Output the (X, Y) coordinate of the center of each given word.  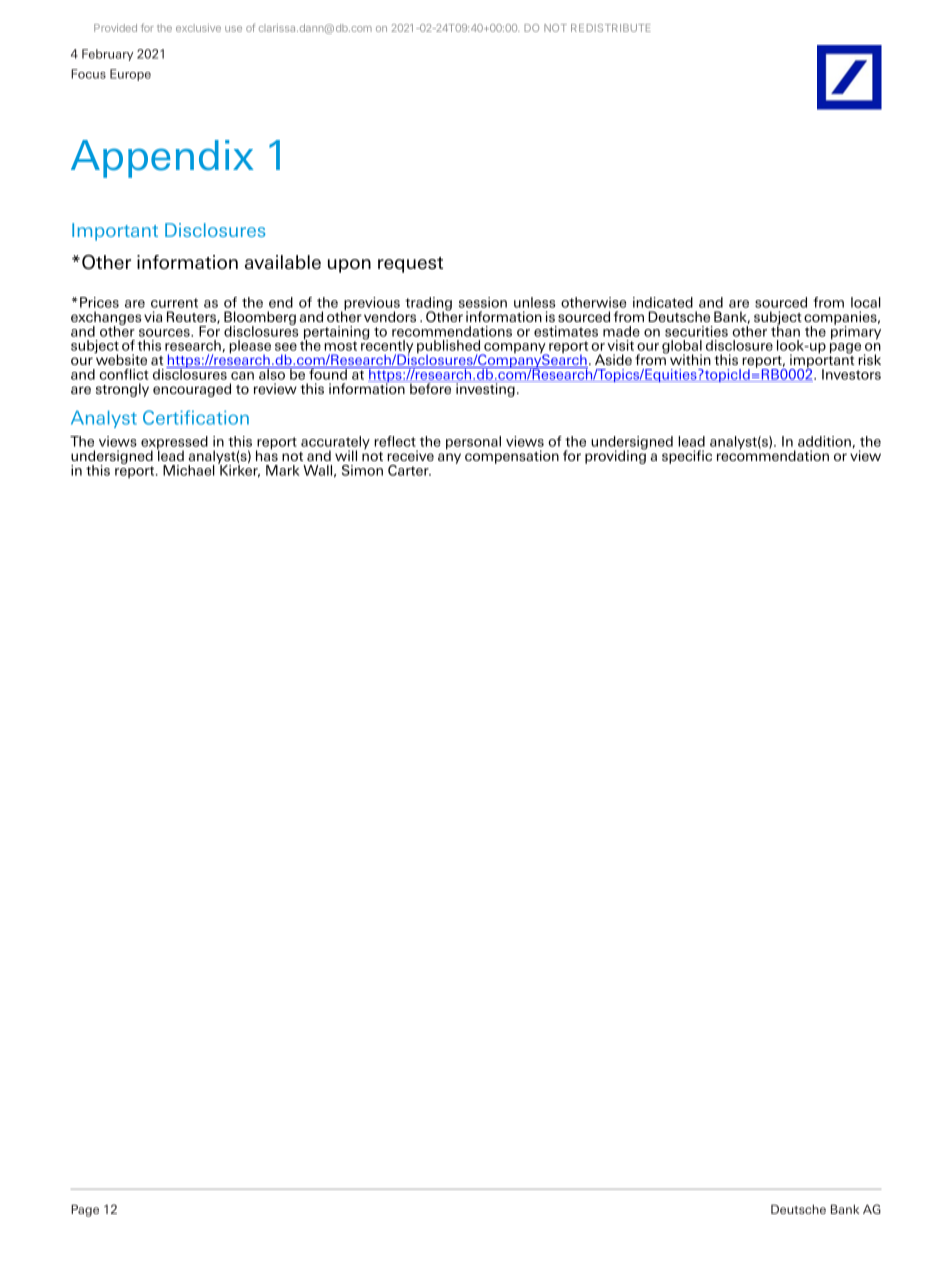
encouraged (192, 390)
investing (485, 389)
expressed (174, 444)
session (483, 302)
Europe (130, 75)
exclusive (198, 28)
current (174, 303)
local (866, 302)
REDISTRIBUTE (611, 28)
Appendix (162, 159)
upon (349, 266)
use (233, 29)
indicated (663, 302)
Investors (851, 374)
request (410, 265)
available (283, 262)
